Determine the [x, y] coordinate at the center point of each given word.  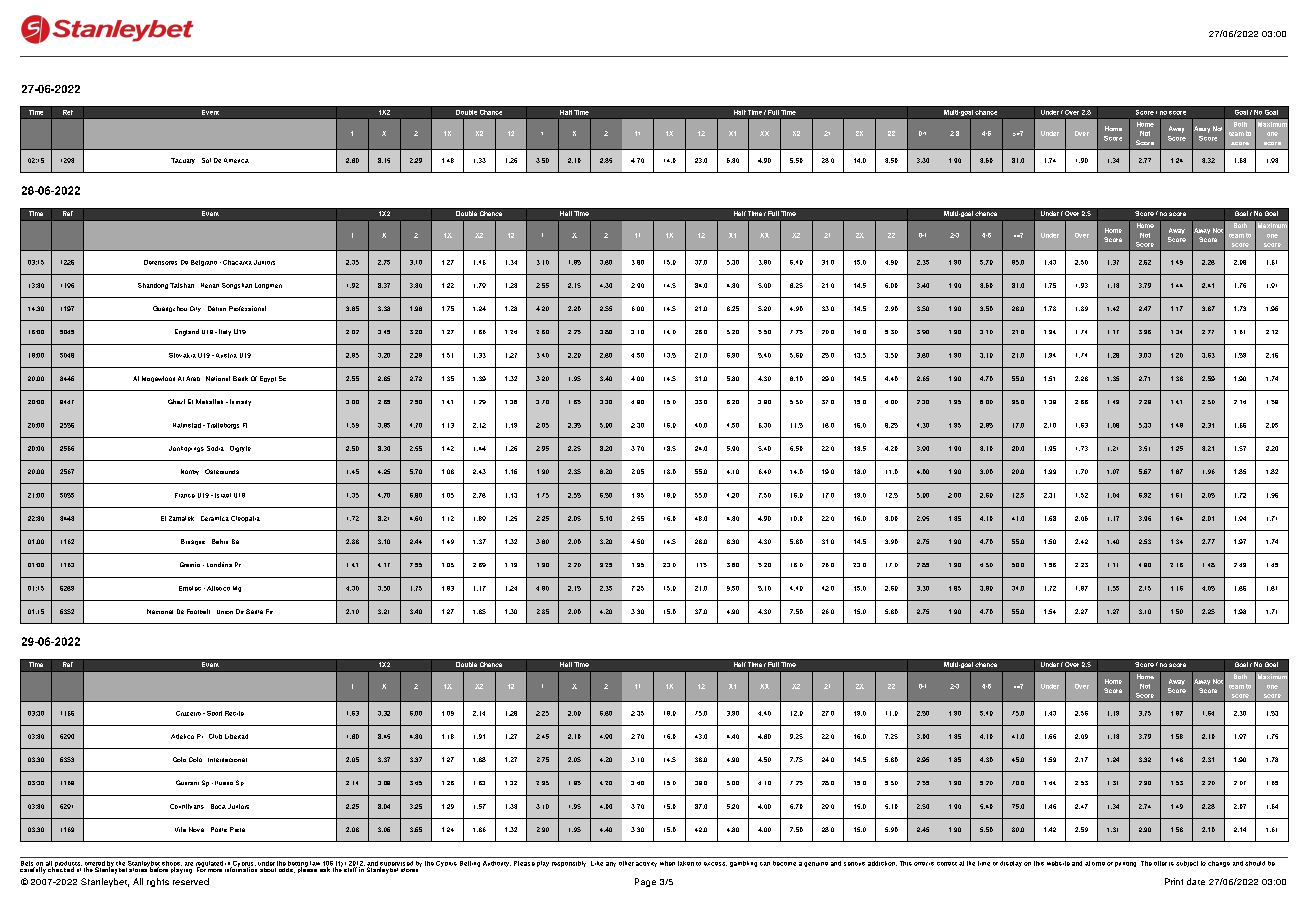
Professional [247, 308]
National [218, 378]
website [1058, 863]
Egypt [268, 379]
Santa [254, 611]
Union [225, 612]
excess [715, 864]
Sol [206, 160]
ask [326, 868]
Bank [240, 378]
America [236, 160]
